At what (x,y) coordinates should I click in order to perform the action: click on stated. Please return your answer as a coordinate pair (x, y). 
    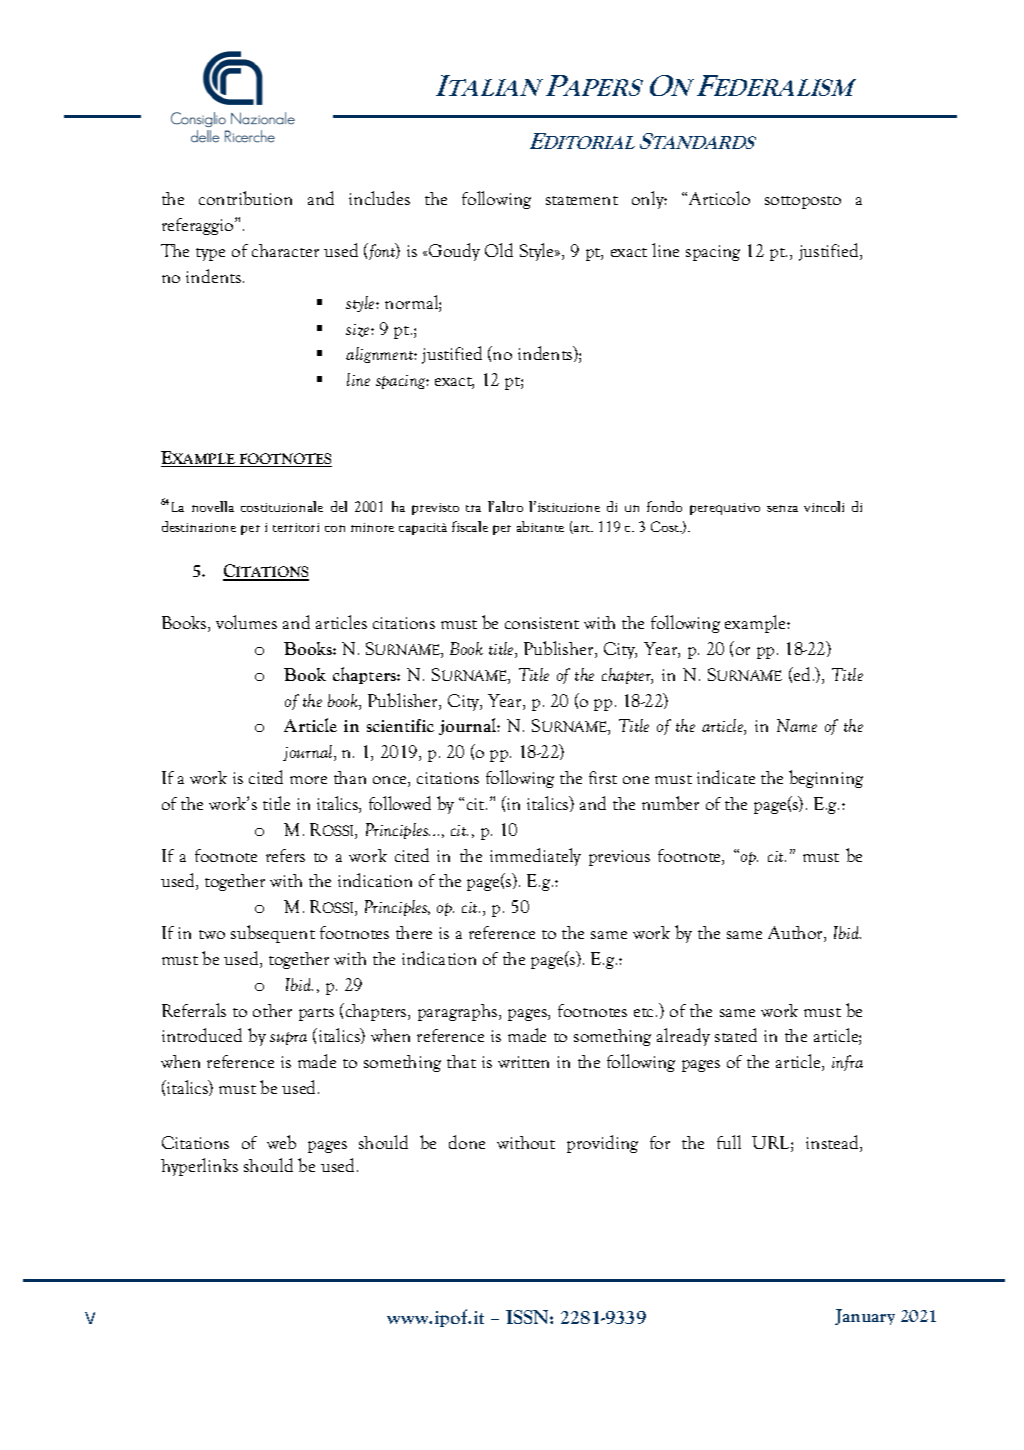
    Looking at the image, I should click on (736, 1035).
